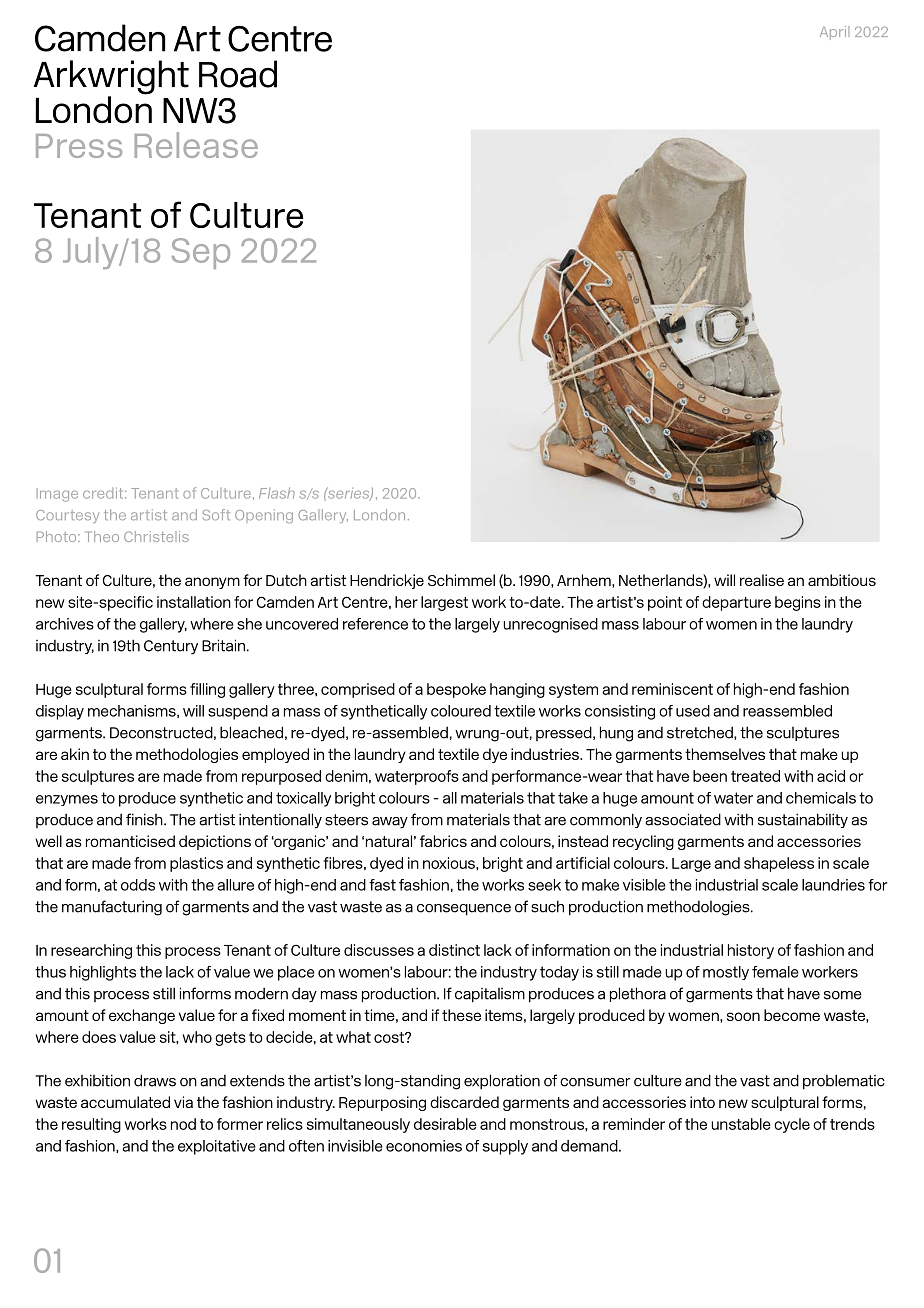 The image size is (924, 1308). Describe the element at coordinates (834, 33) in the document. I see `April` at that location.
